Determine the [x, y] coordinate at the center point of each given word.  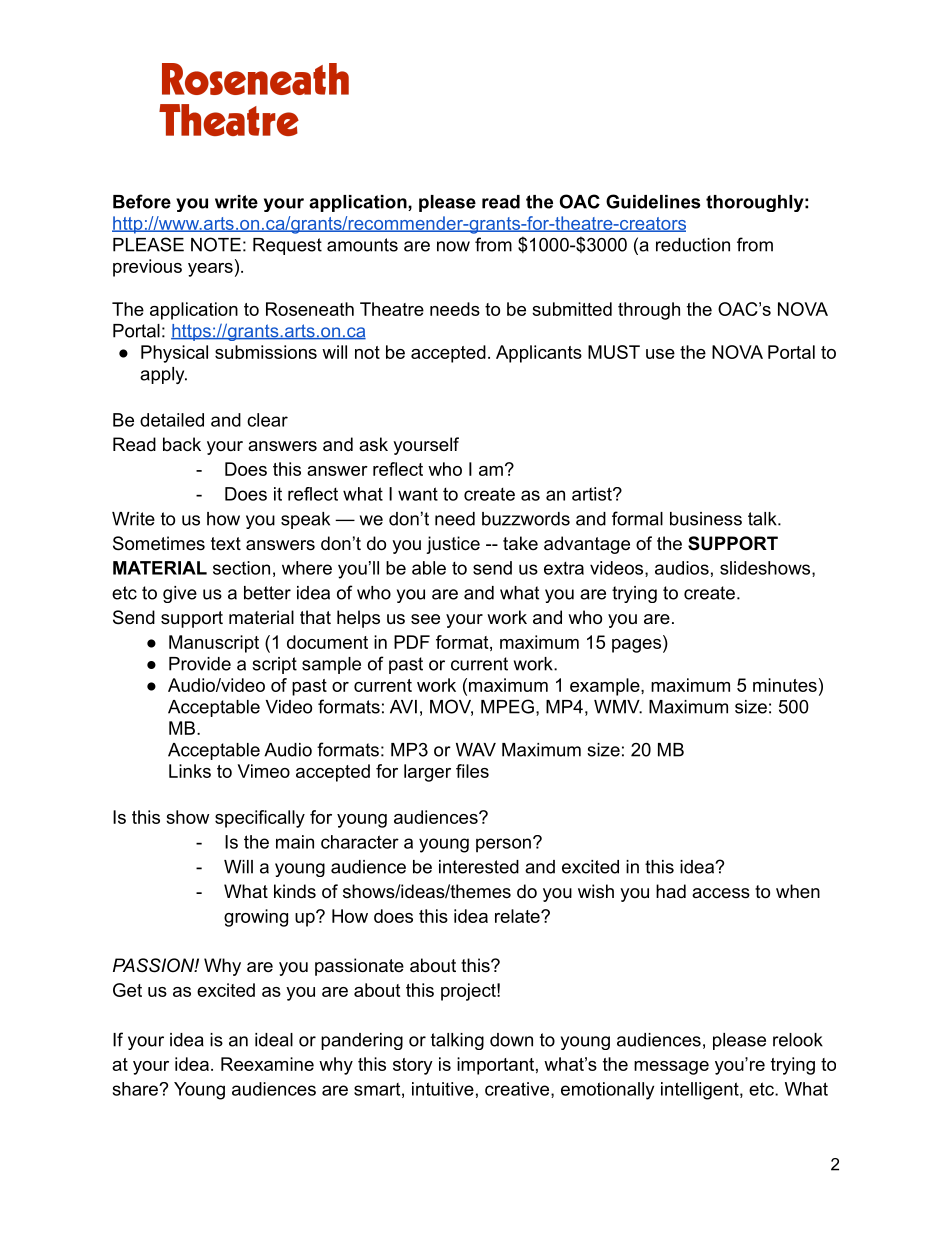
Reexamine [267, 1064]
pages [636, 646]
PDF [412, 642]
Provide [200, 664]
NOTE [216, 244]
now [453, 246]
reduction [693, 245]
